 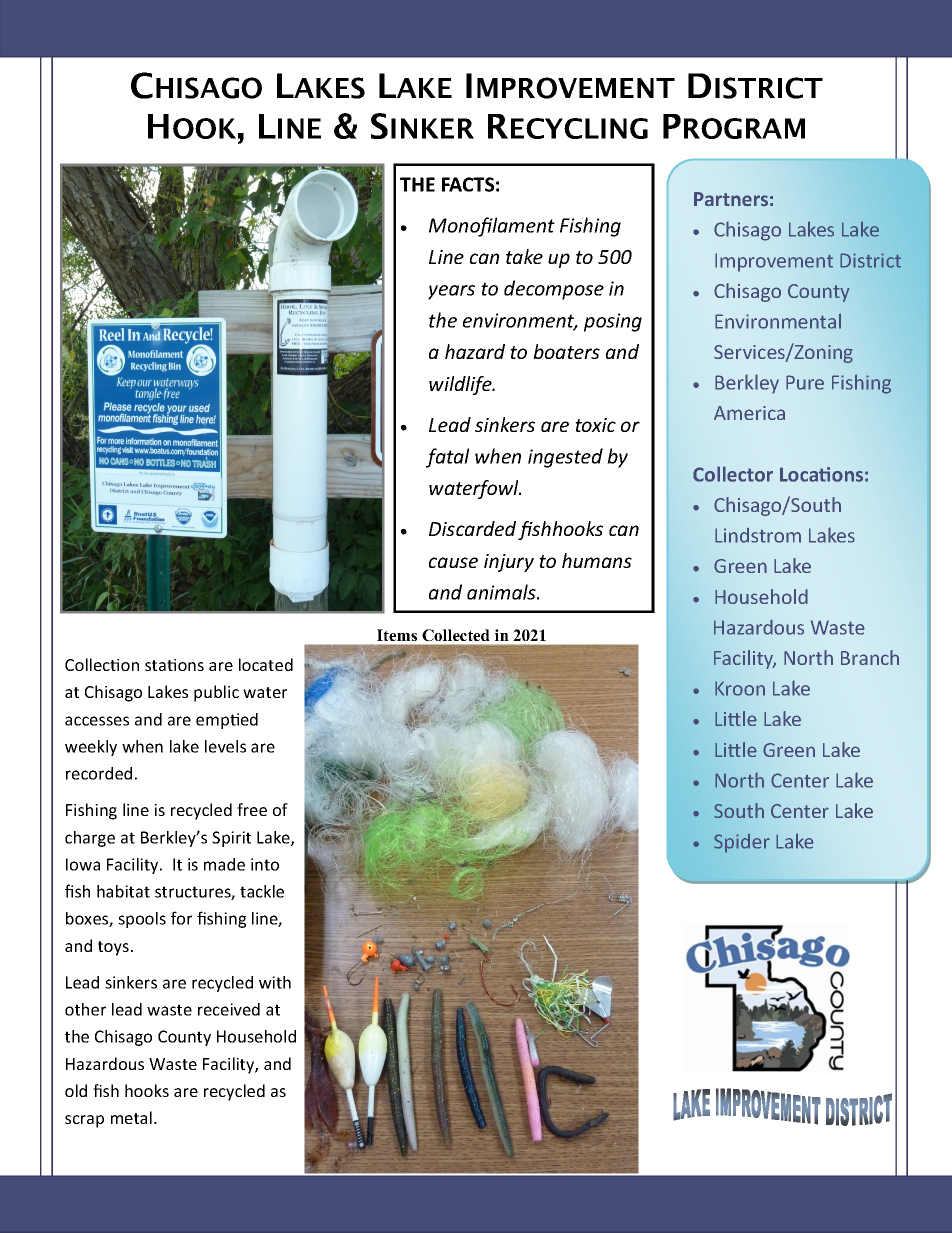 I want to click on stations, so click(x=174, y=665).
